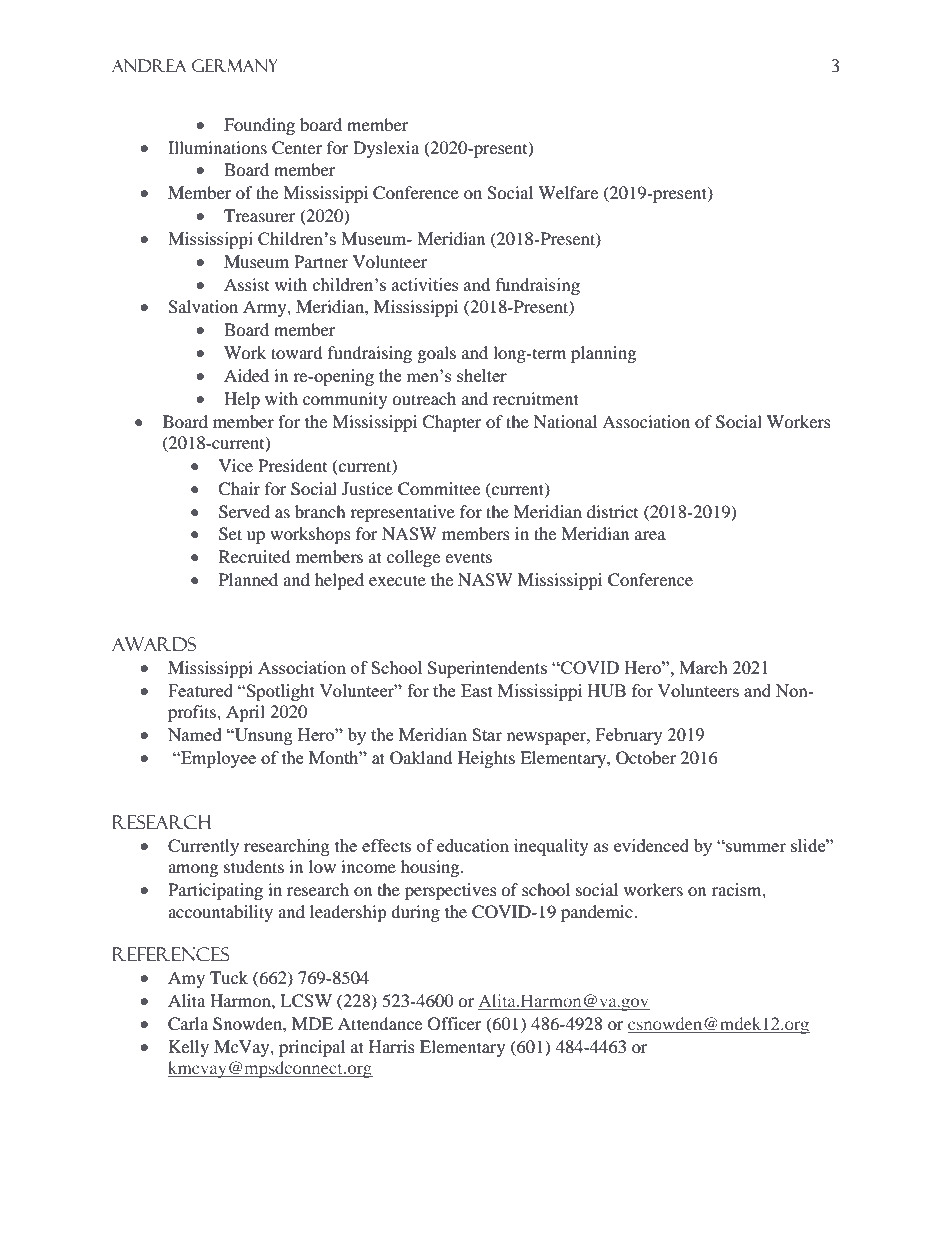 Image resolution: width=952 pixels, height=1233 pixels. What do you see at coordinates (188, 1024) in the screenshot?
I see `Carla` at bounding box center [188, 1024].
